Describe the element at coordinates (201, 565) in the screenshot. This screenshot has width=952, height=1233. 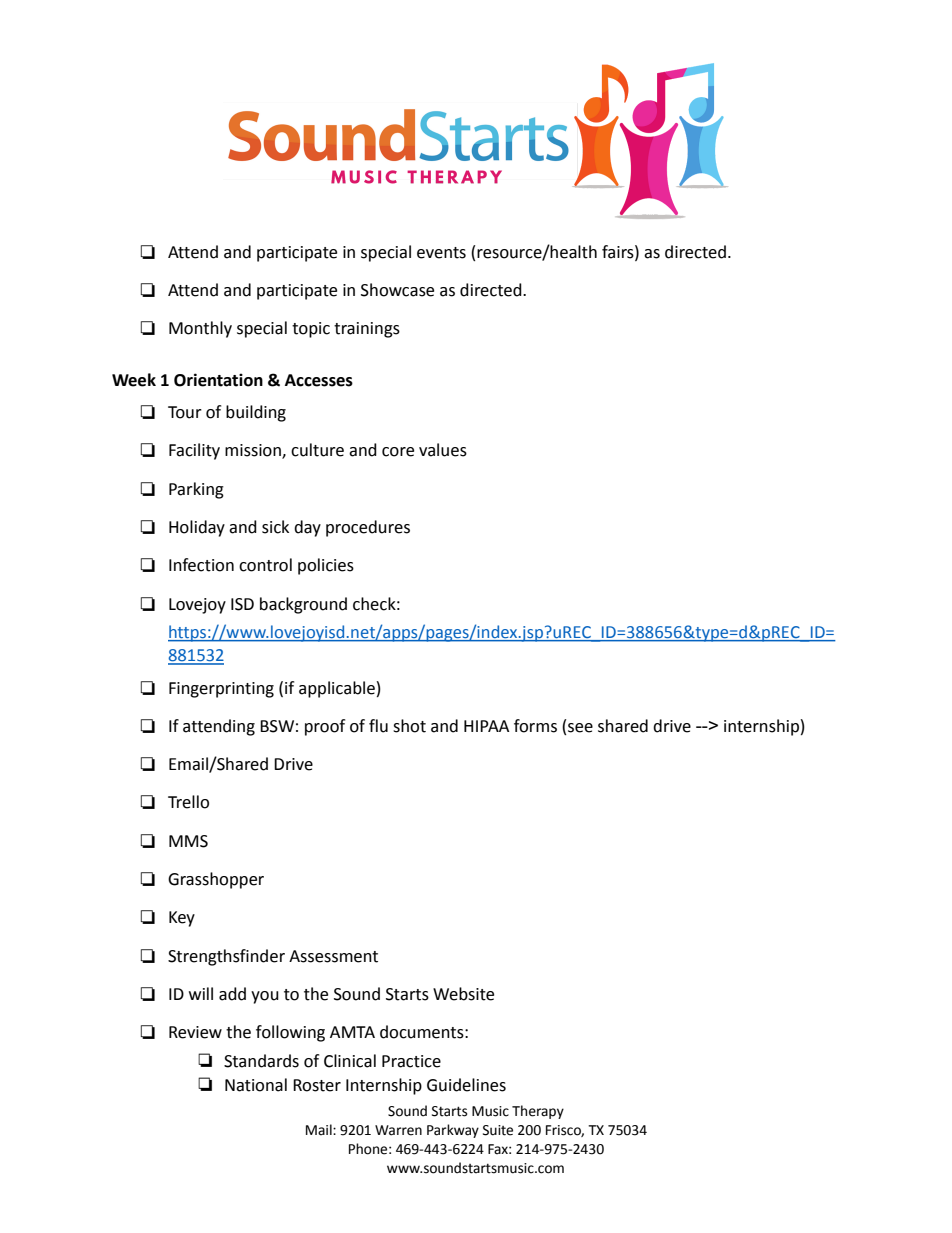
I see `Infection` at that location.
